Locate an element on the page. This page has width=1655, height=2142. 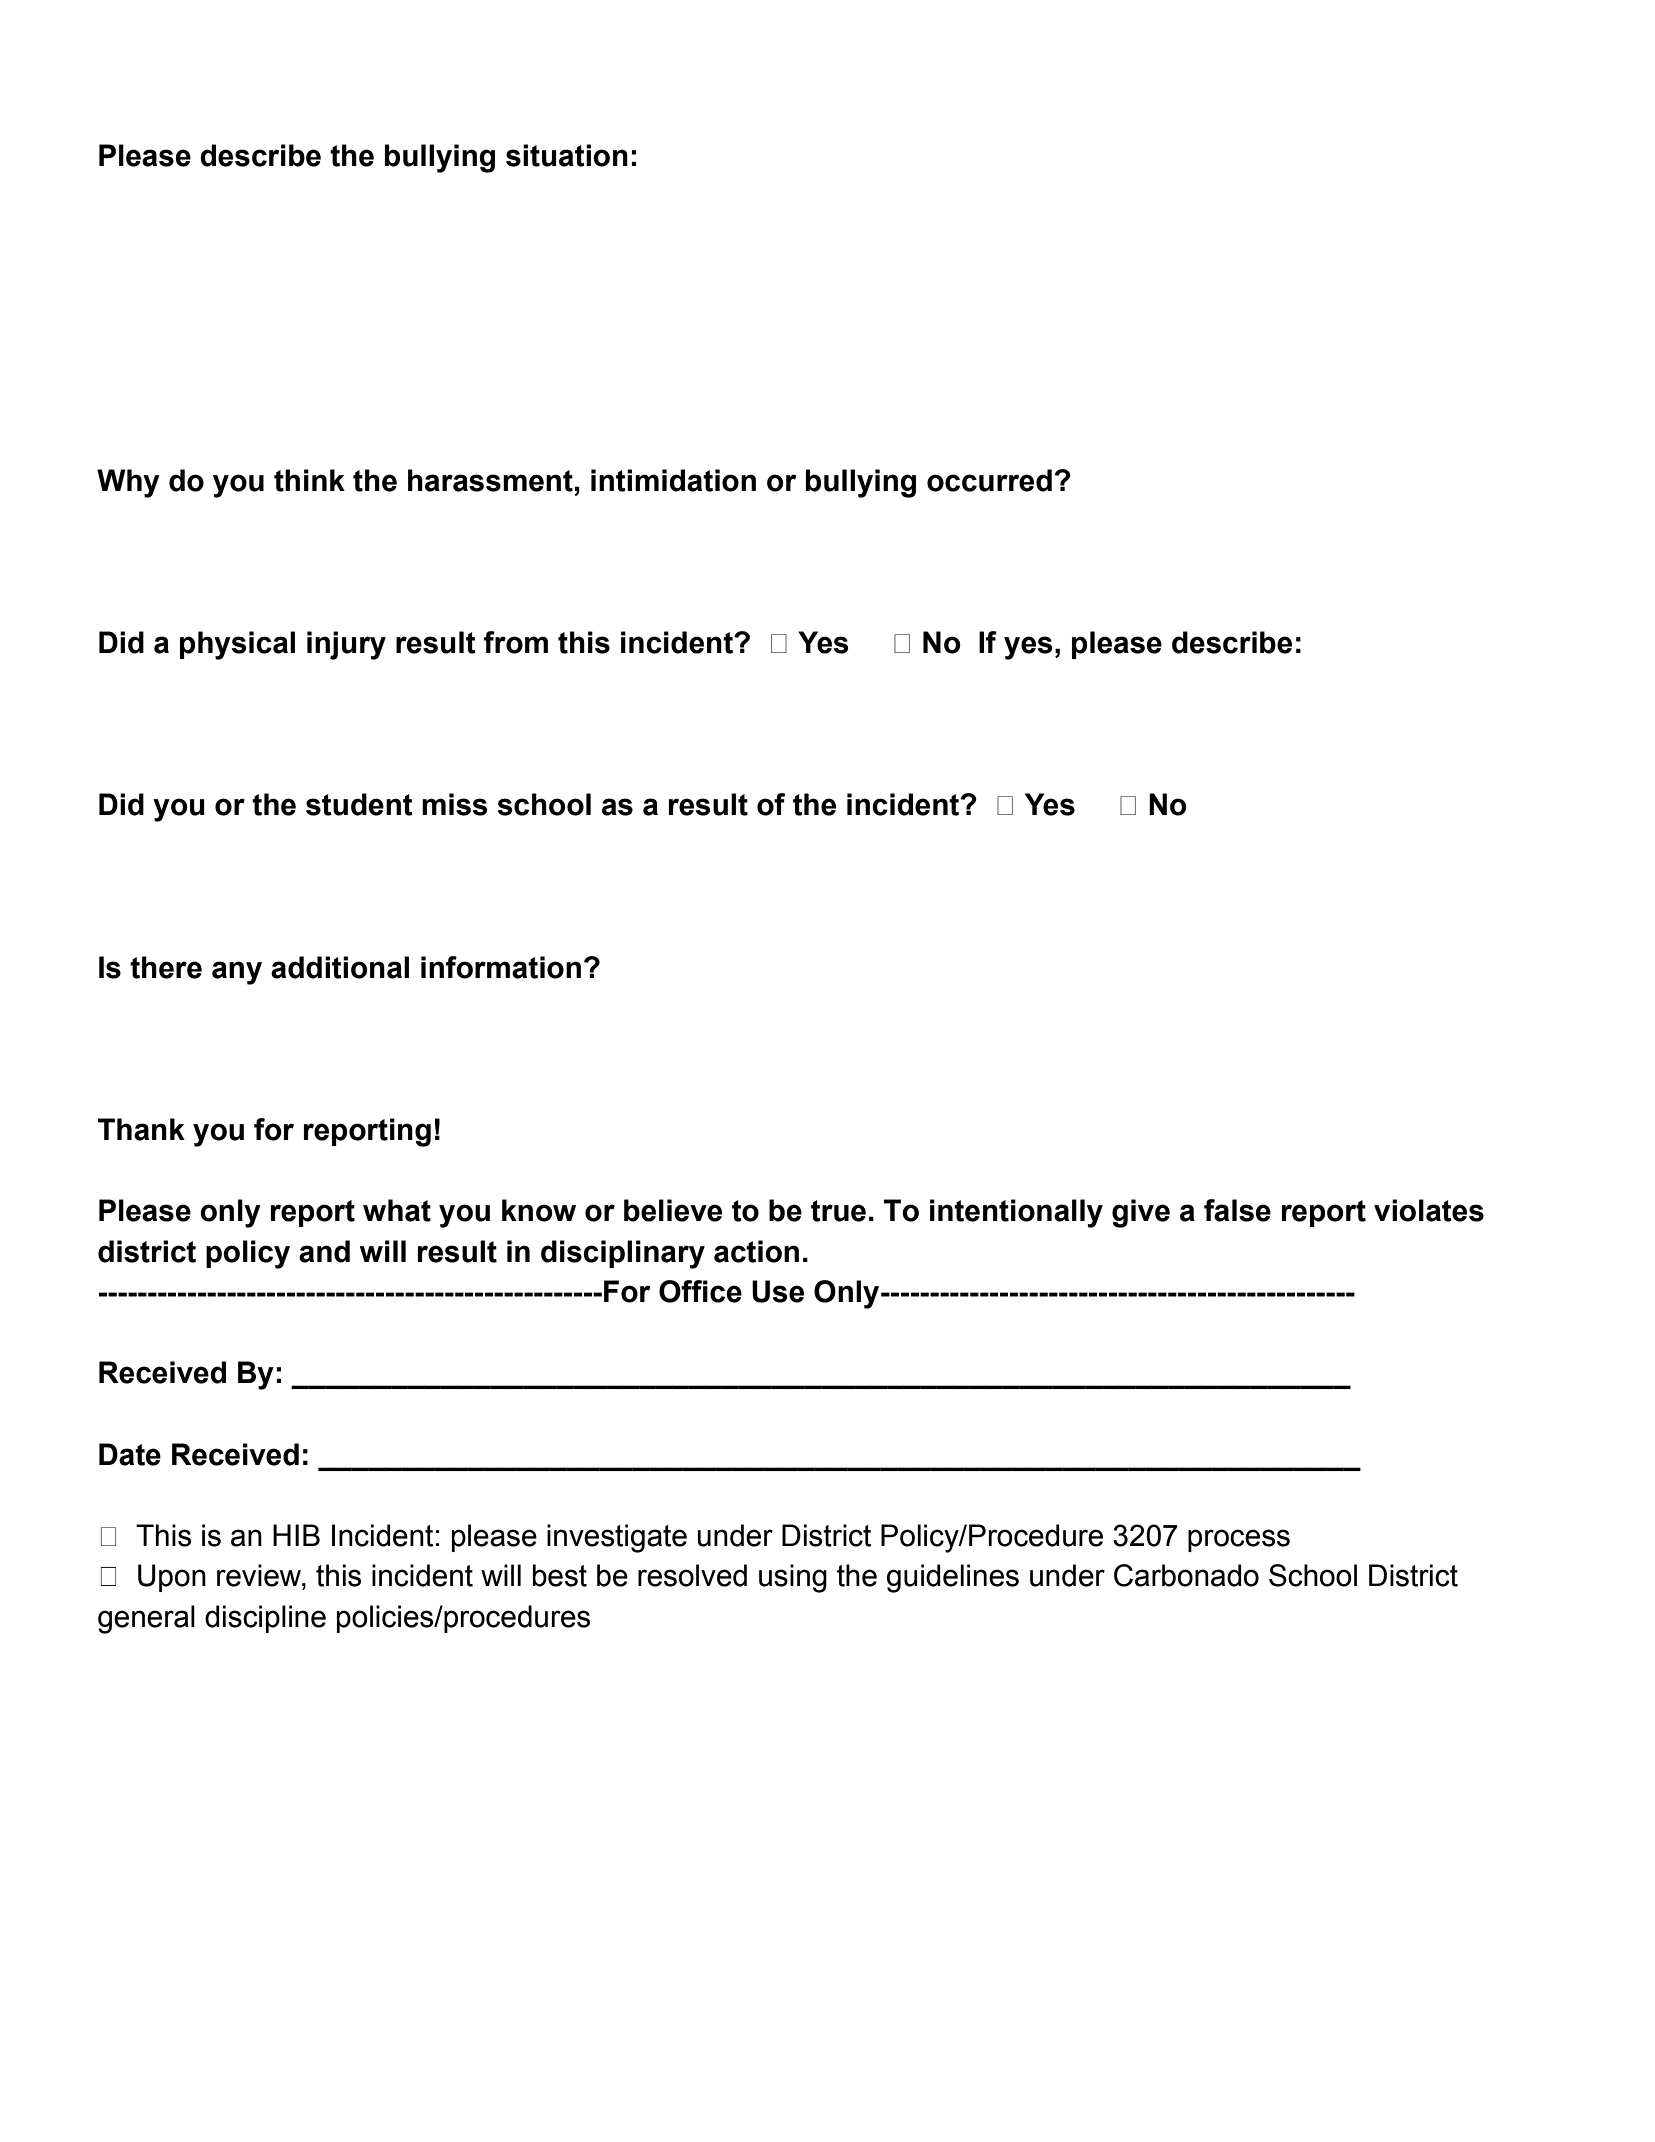
occurred is located at coordinates (989, 480).
